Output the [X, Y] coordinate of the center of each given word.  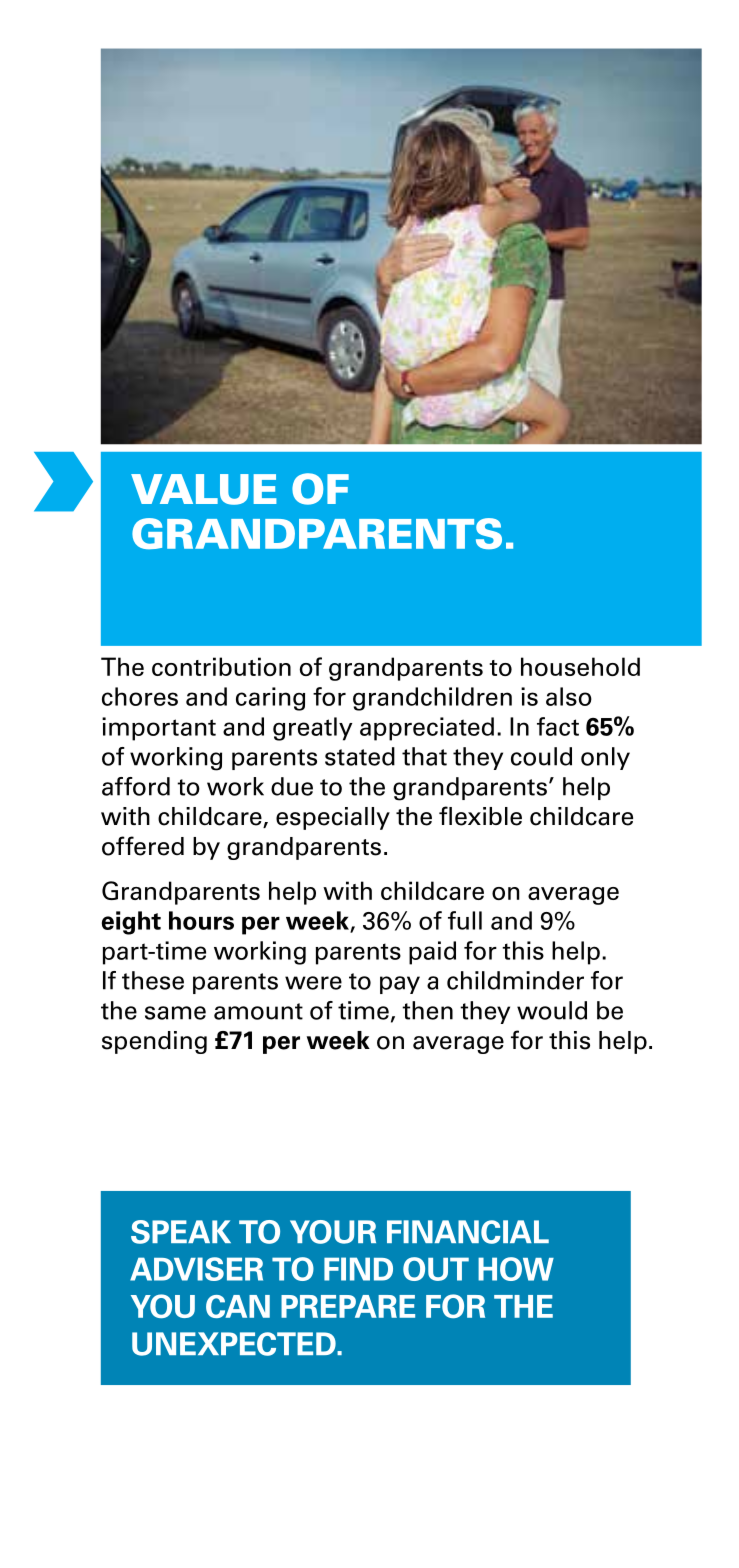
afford [136, 786]
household [580, 666]
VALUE [204, 489]
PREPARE [348, 1306]
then [427, 1010]
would [552, 1010]
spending [154, 1042]
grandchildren [432, 699]
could [541, 756]
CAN [238, 1306]
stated [360, 756]
